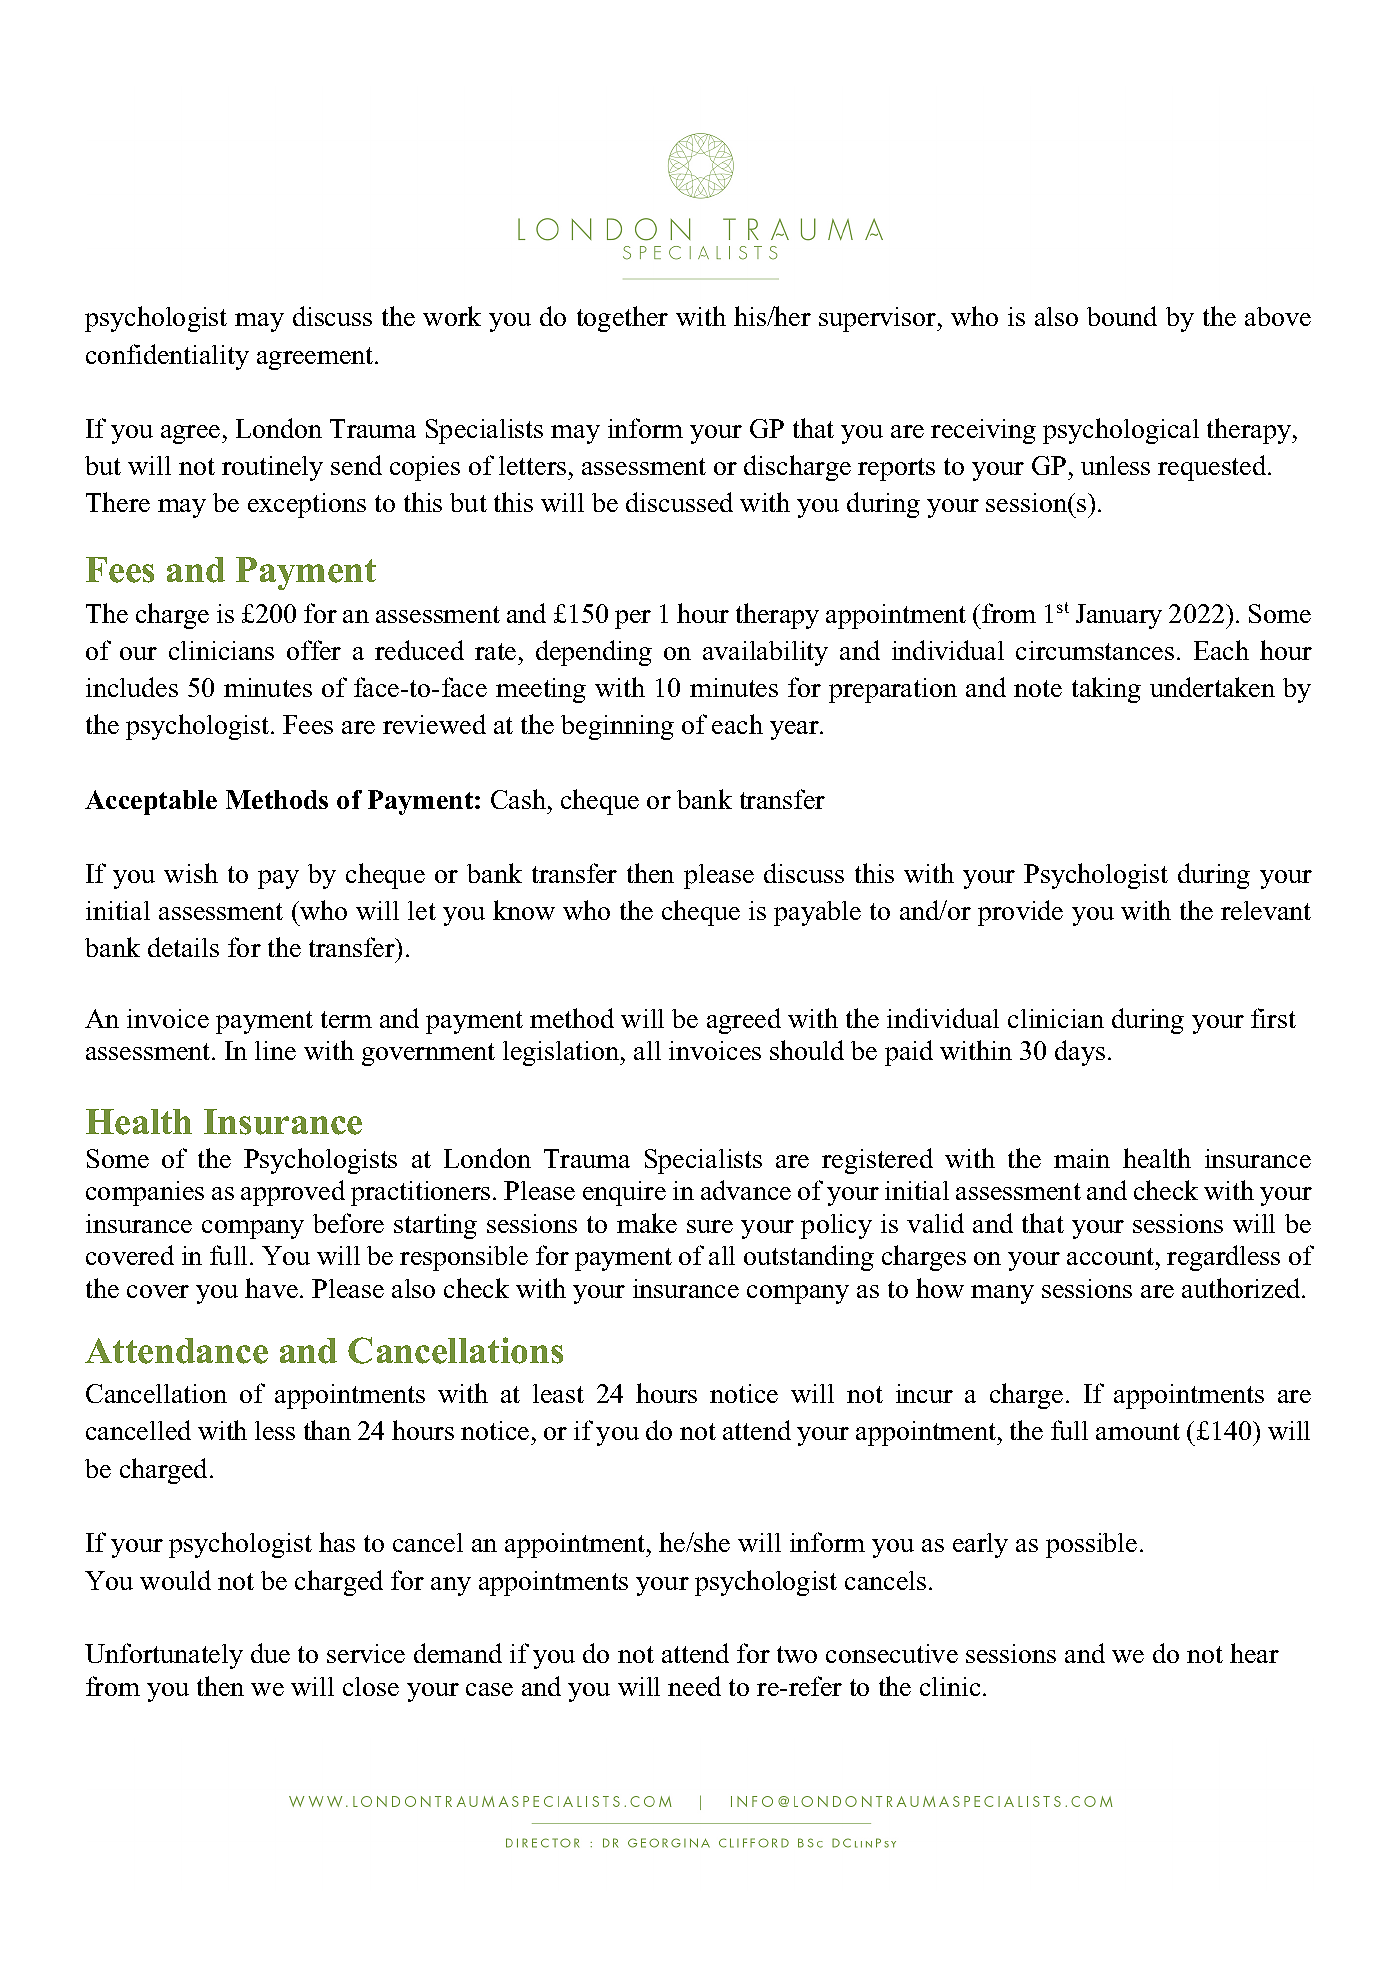 The height and width of the page is (1973, 1395). I want to click on Acceptable, so click(151, 802).
